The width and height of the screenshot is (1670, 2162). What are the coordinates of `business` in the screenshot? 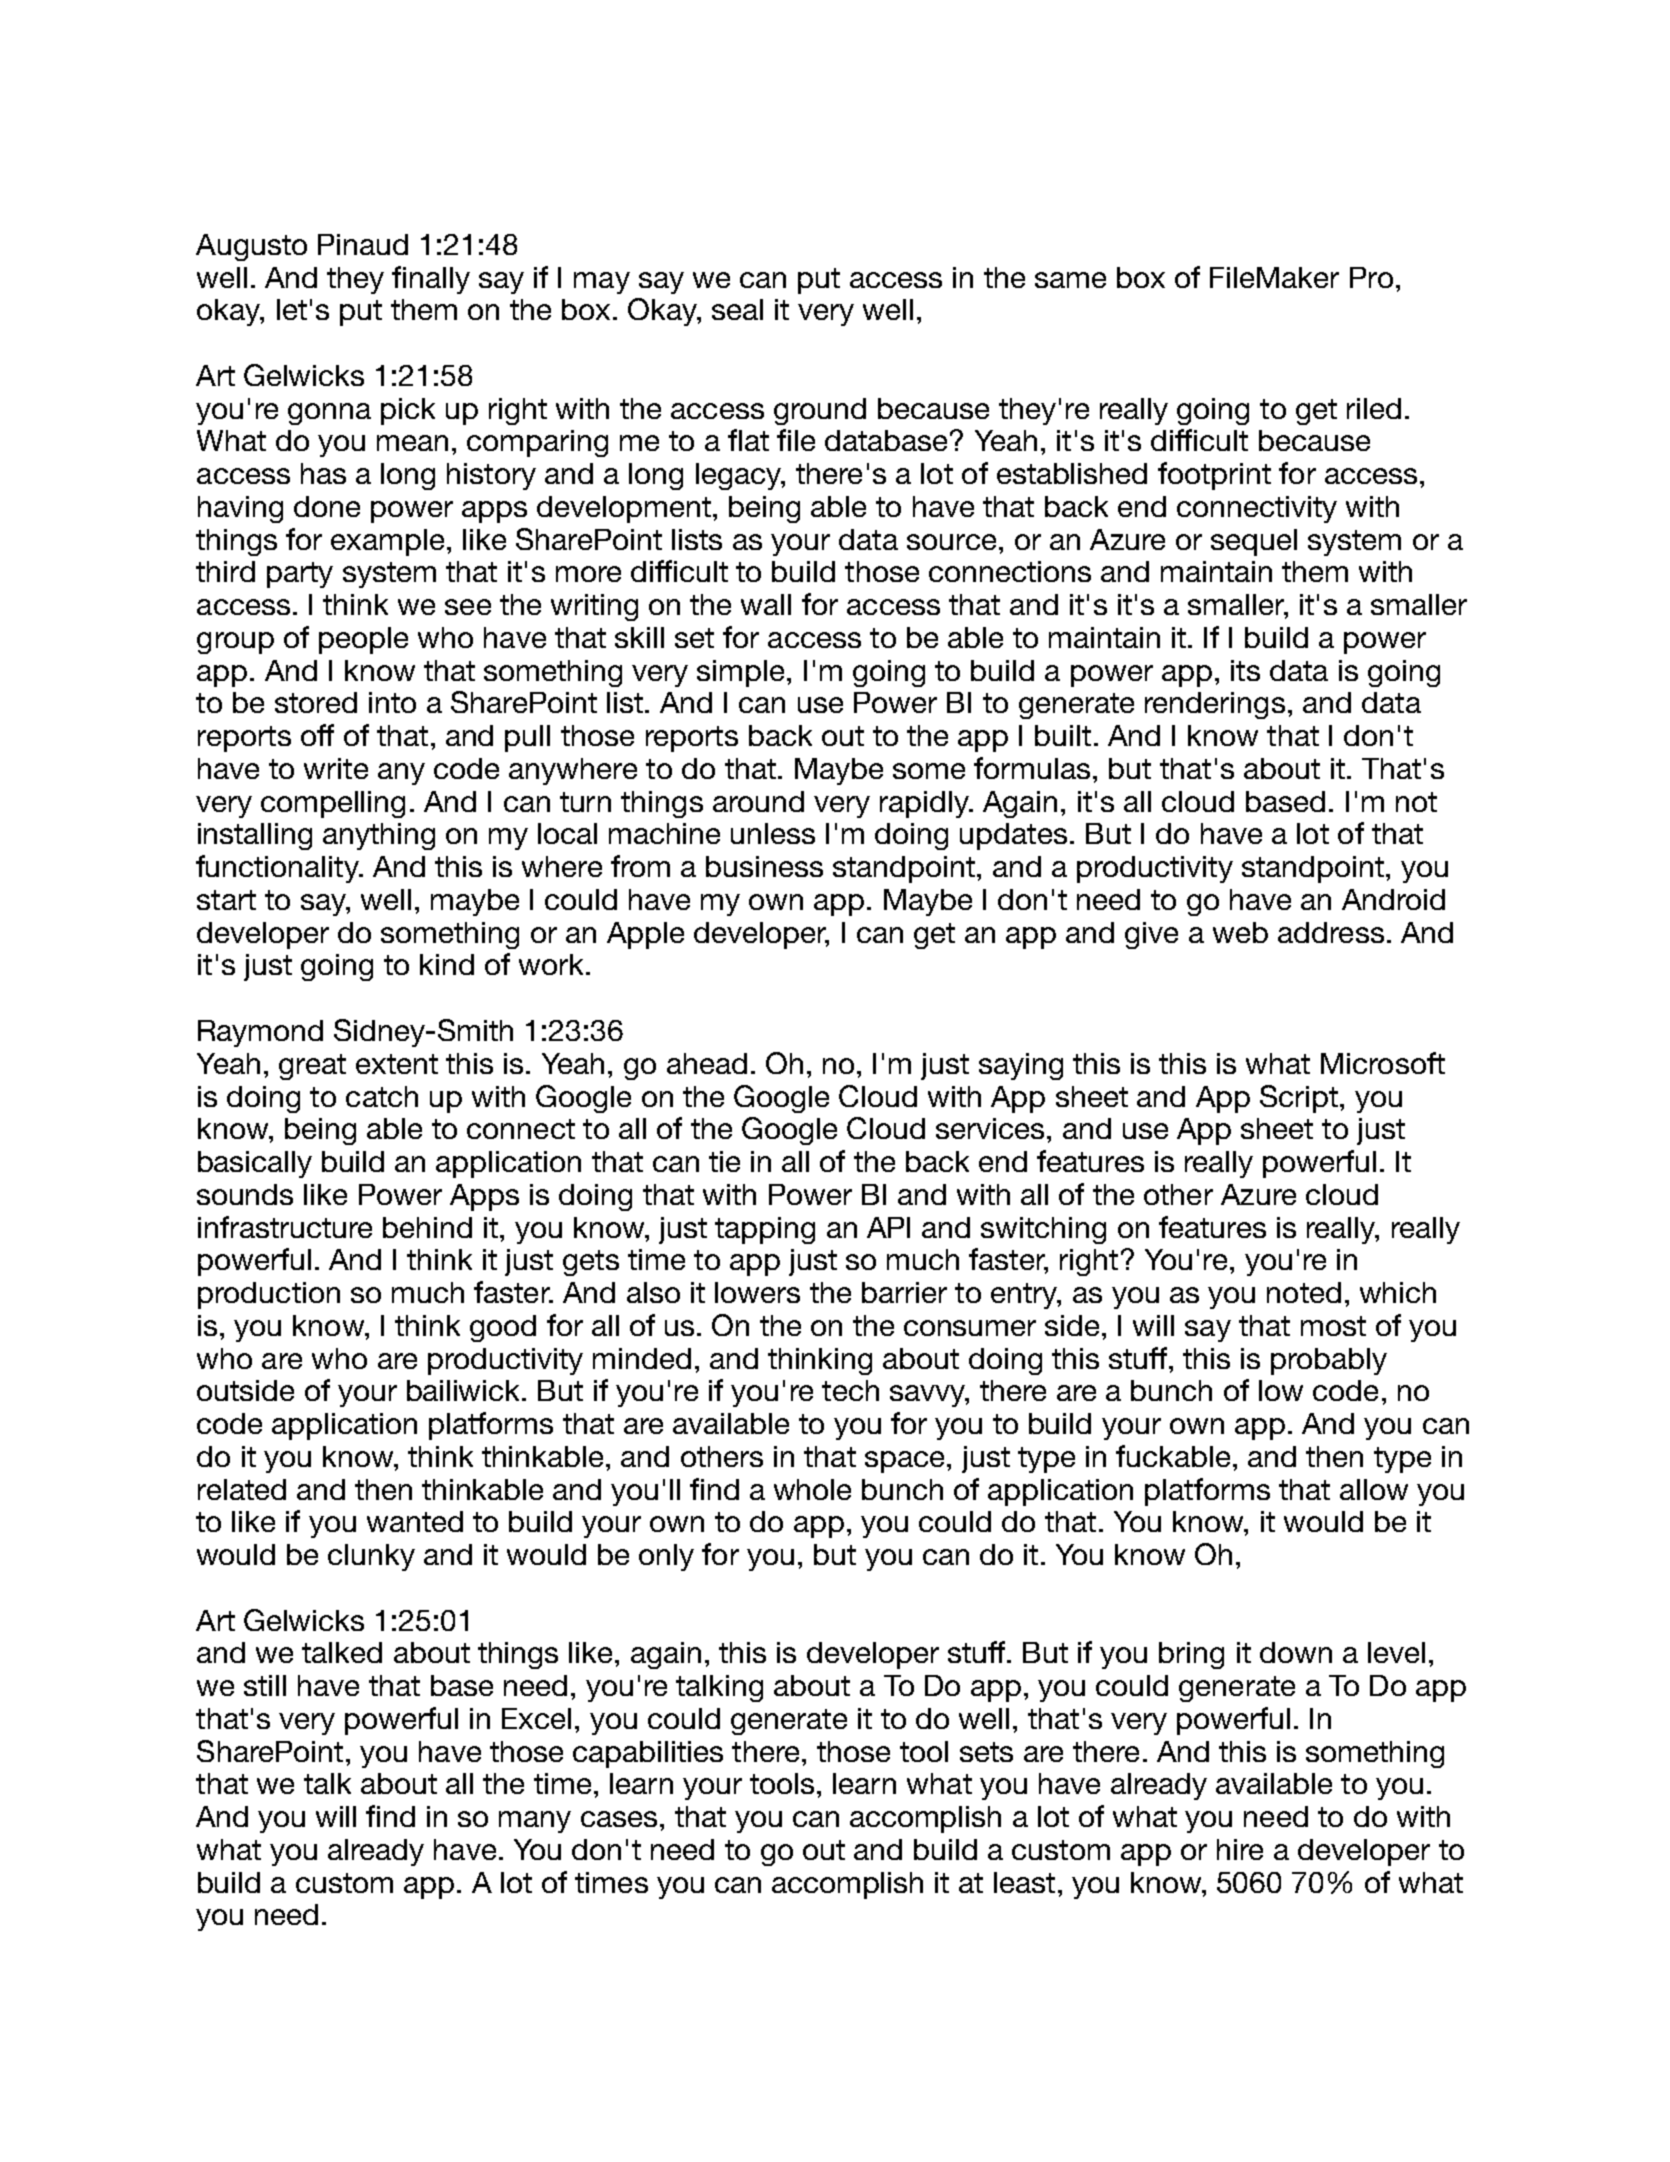 It's located at (764, 866).
